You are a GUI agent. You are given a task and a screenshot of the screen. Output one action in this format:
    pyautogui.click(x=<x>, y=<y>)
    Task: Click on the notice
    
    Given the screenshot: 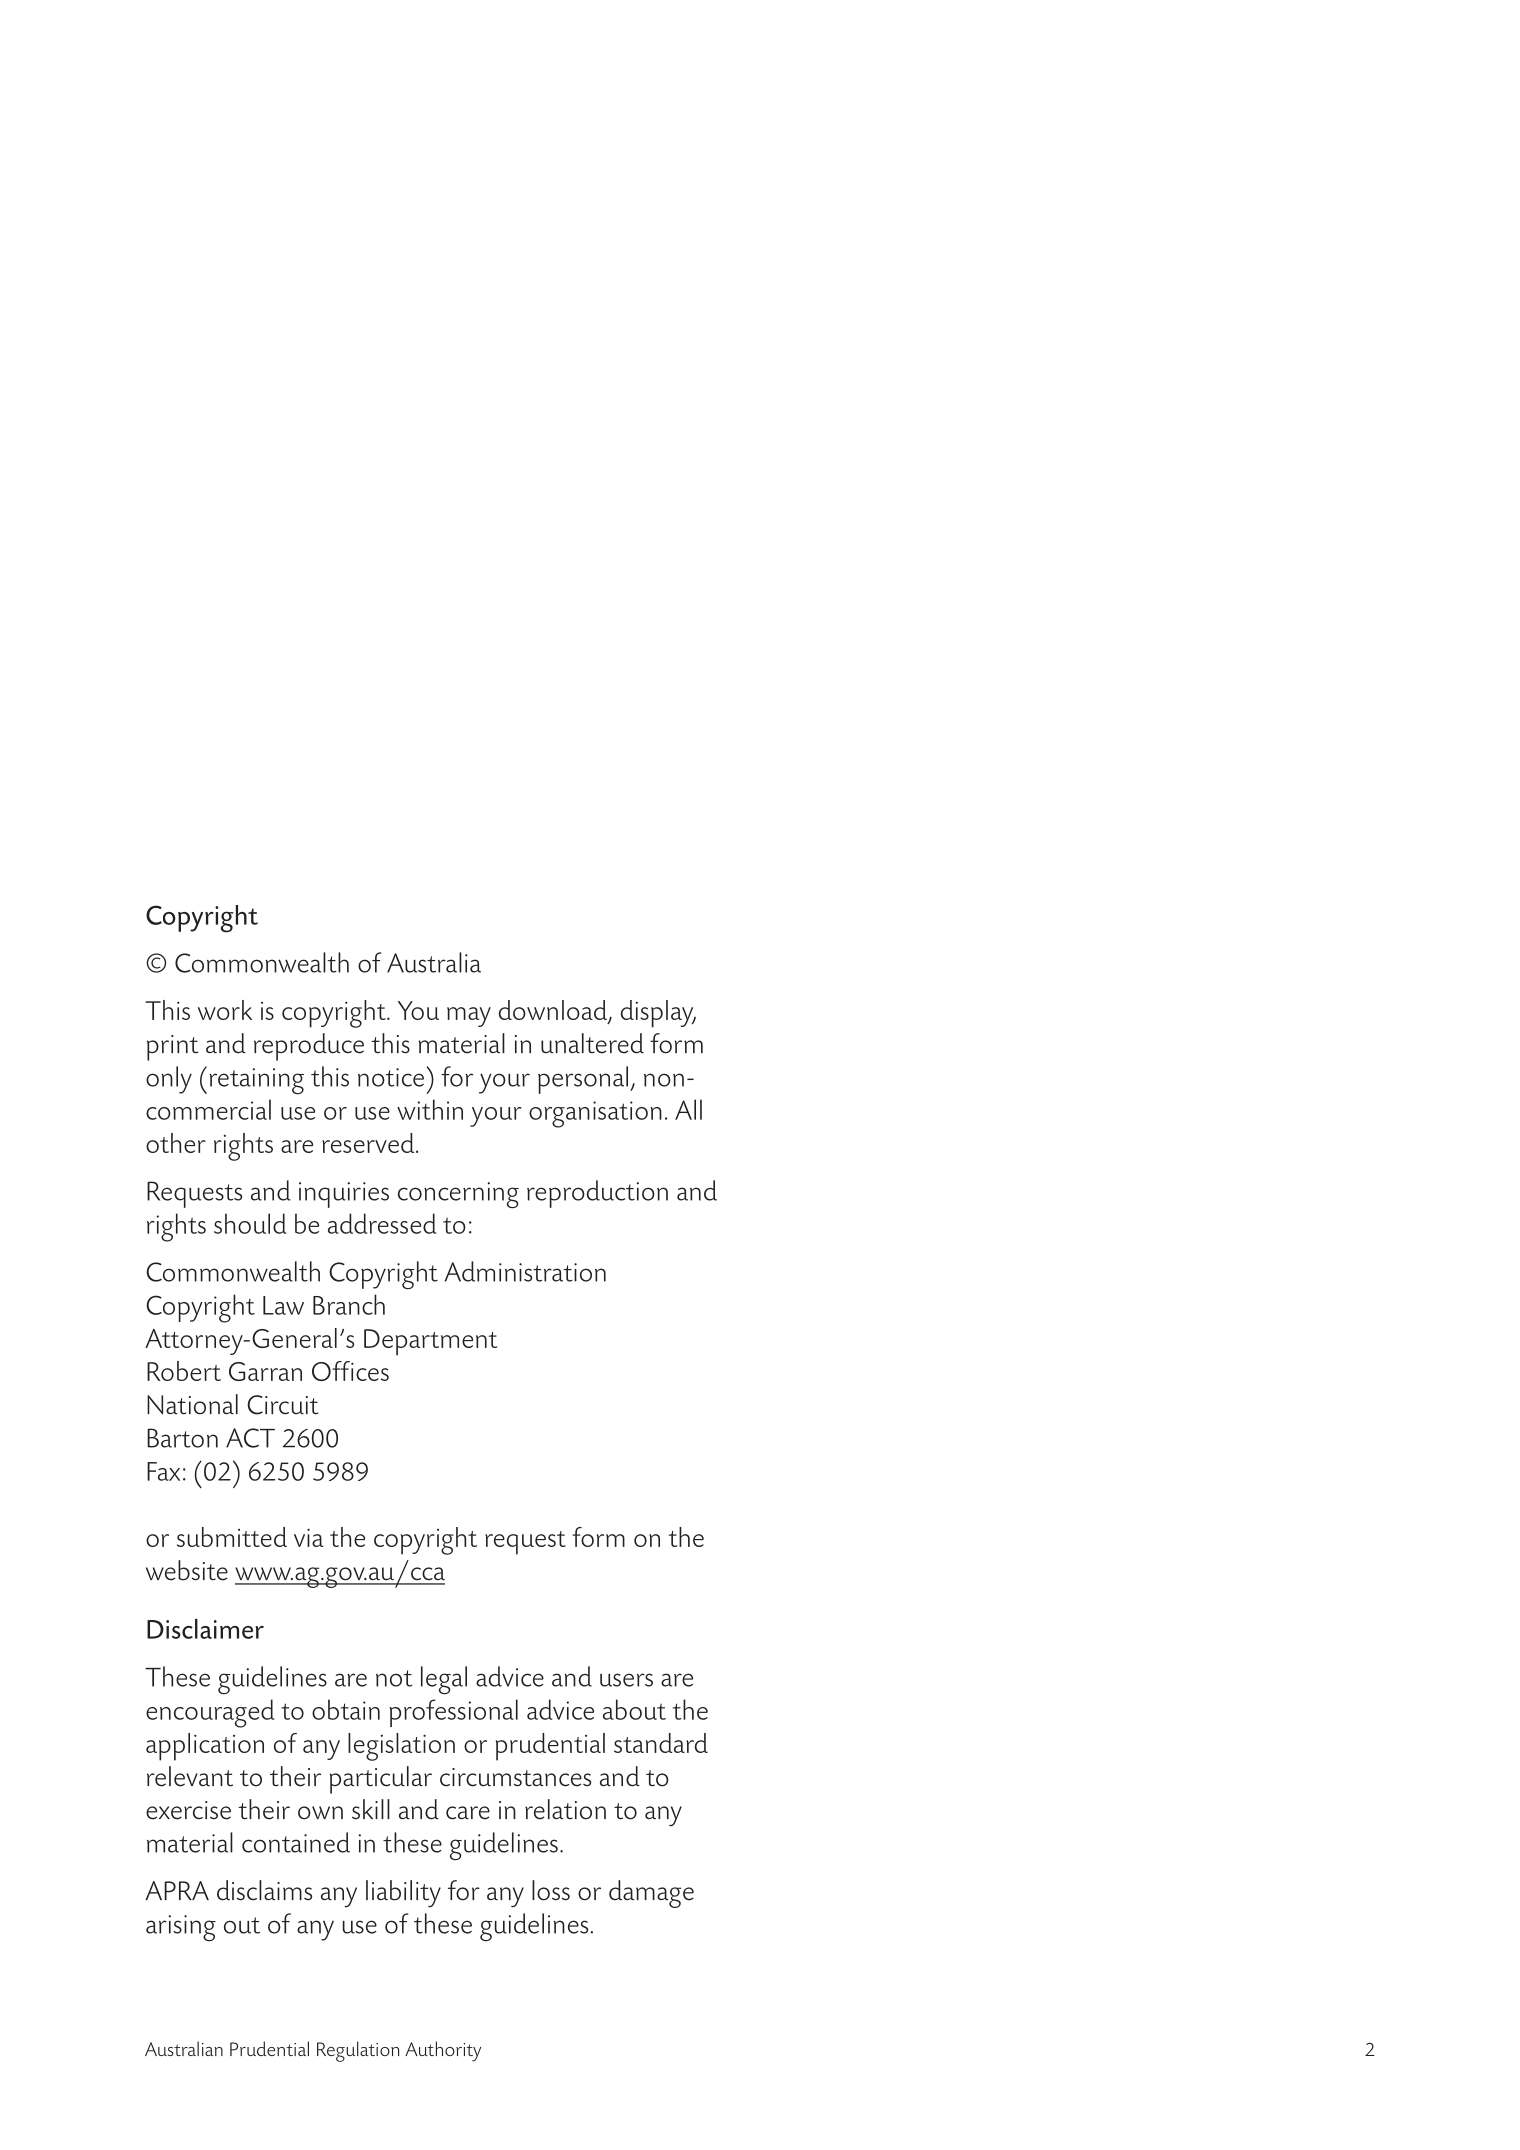 What is the action you would take?
    pyautogui.click(x=392, y=1077)
